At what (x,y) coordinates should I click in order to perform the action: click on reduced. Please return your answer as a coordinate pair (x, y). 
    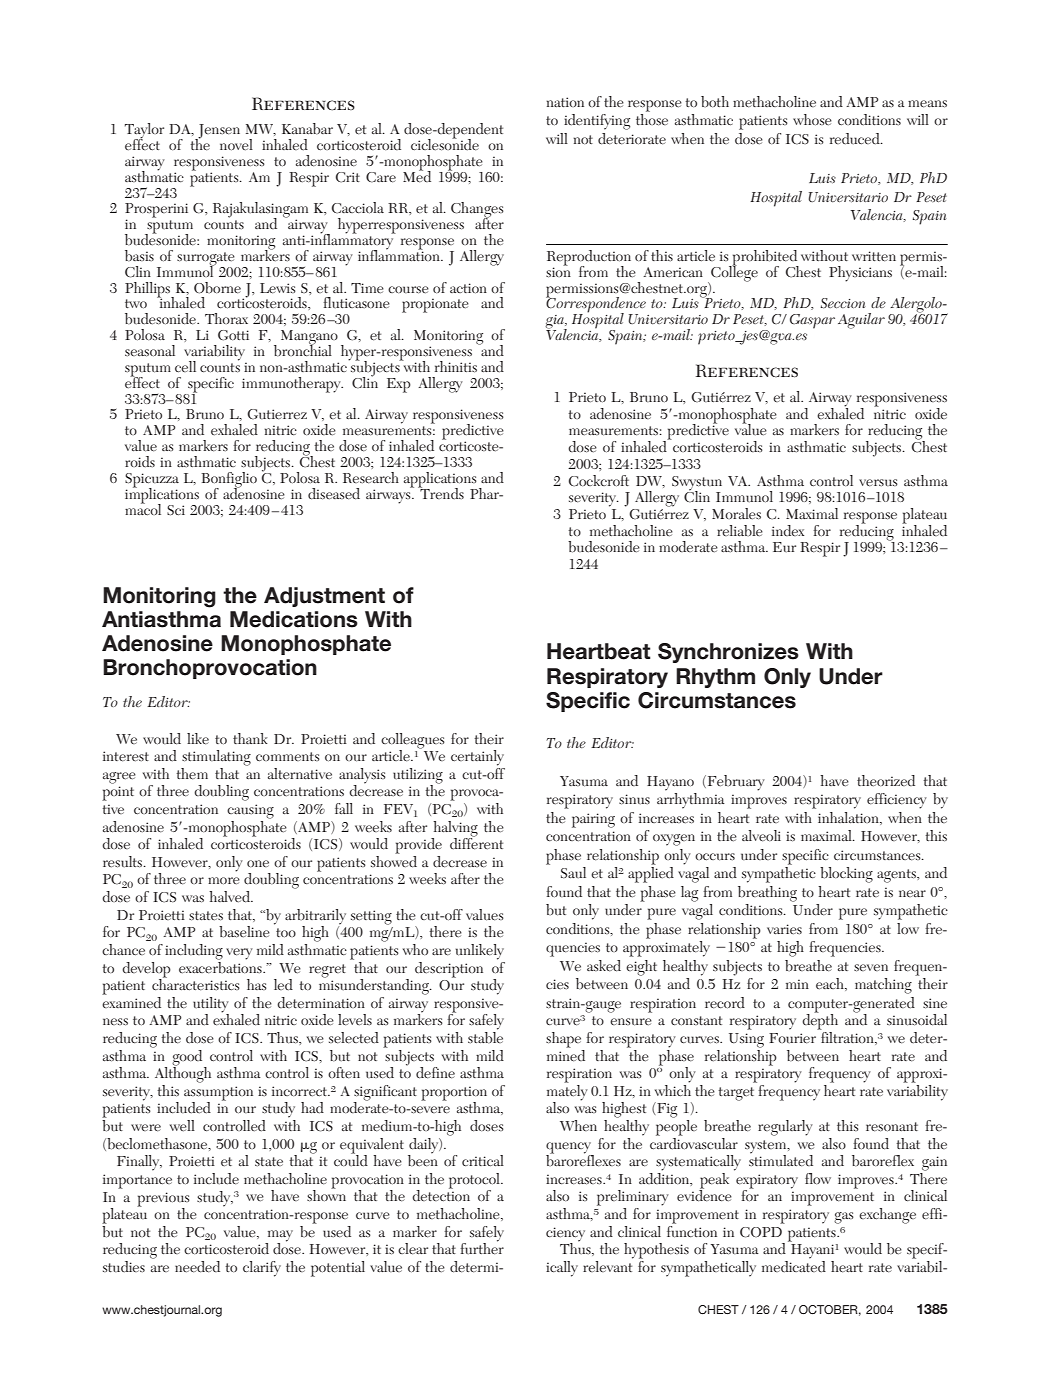
    Looking at the image, I should click on (856, 138).
